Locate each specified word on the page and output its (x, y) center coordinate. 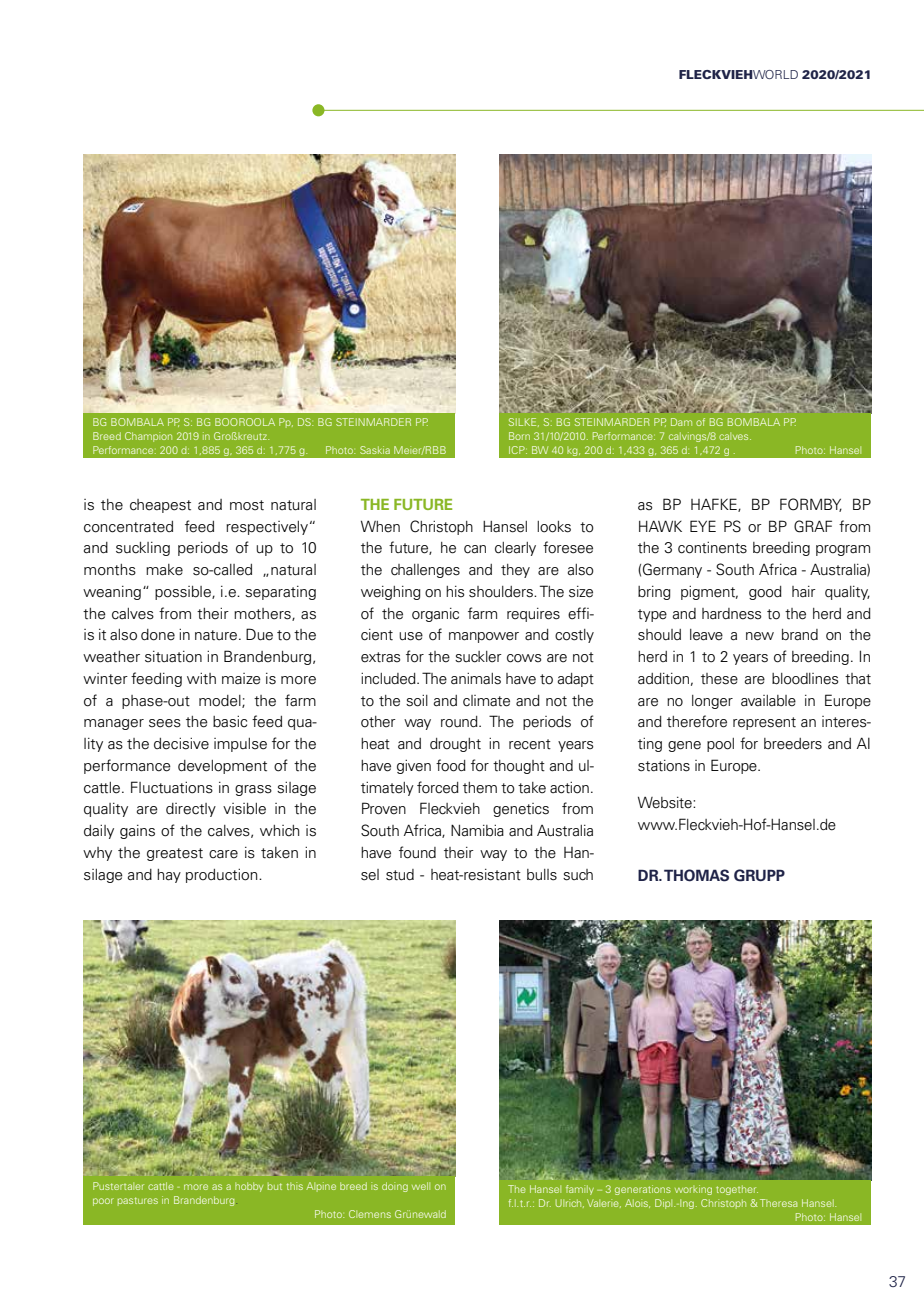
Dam (681, 422)
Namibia (477, 830)
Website (666, 803)
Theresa (778, 1203)
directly (191, 810)
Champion (148, 437)
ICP (518, 450)
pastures (138, 1201)
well (421, 1186)
